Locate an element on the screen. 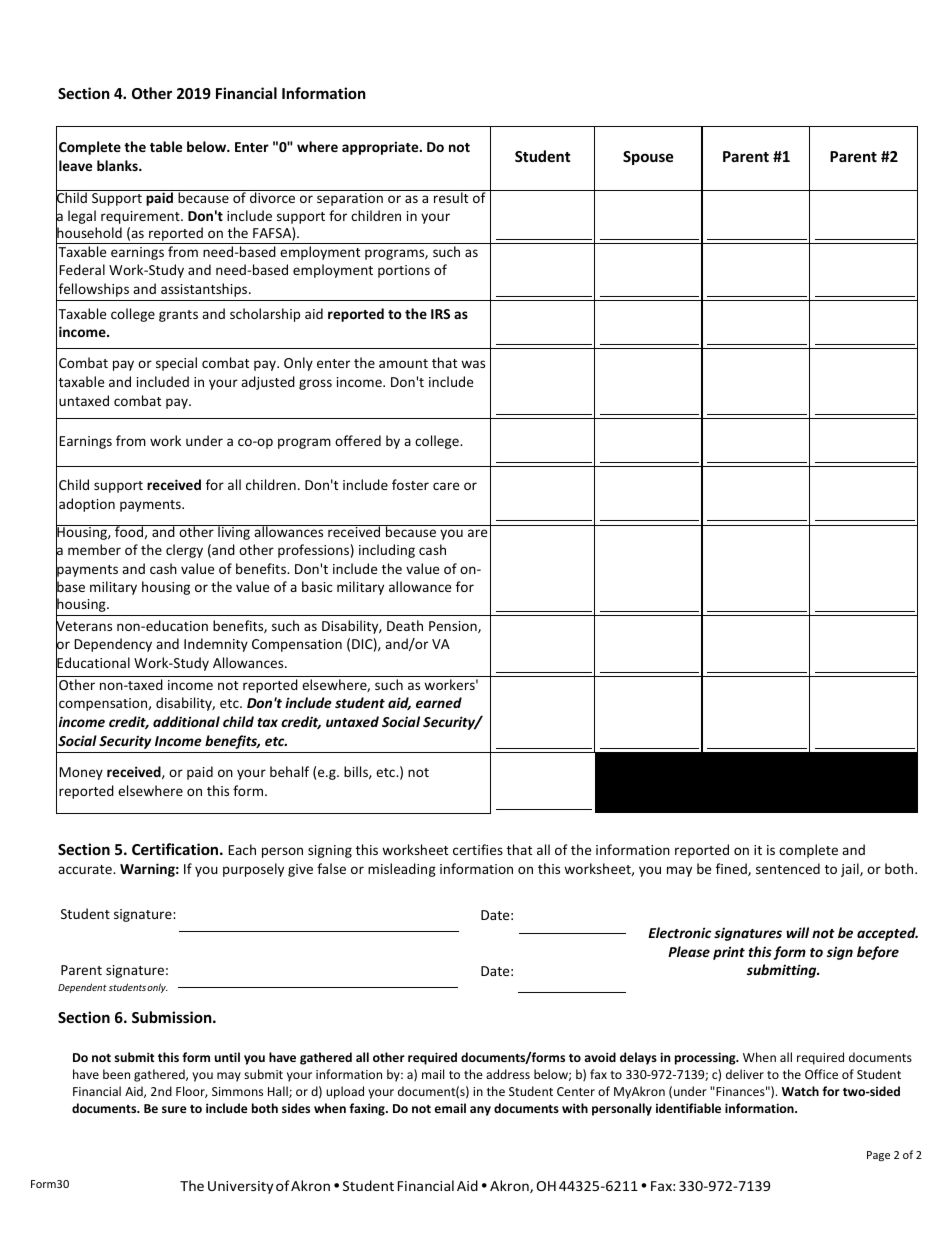 Image resolution: width=952 pixels, height=1233 pixels. table is located at coordinates (166, 146).
